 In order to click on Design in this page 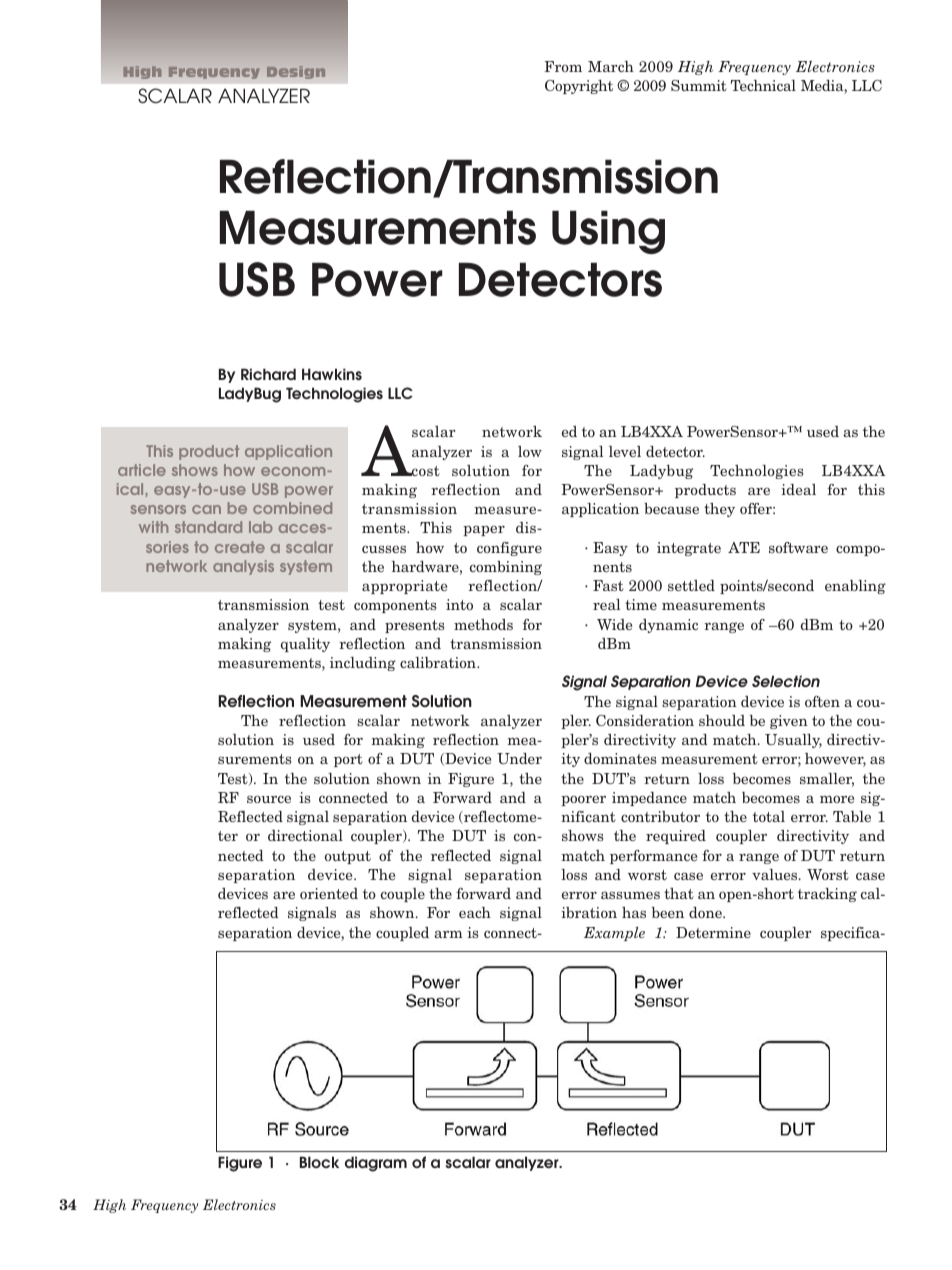, I will do `click(296, 72)`.
